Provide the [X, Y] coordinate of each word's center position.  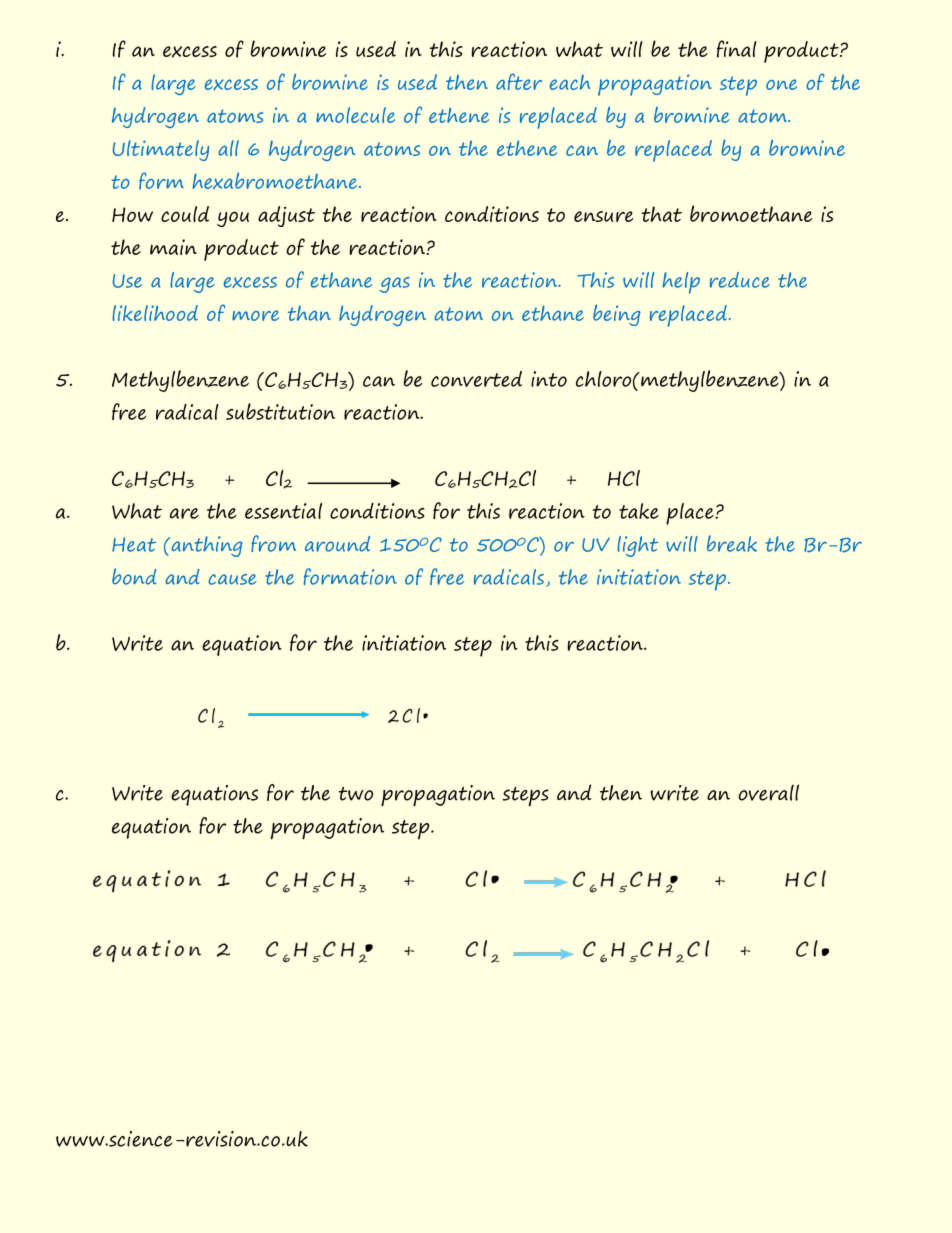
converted [476, 379]
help [681, 283]
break [732, 543]
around [337, 544]
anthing [206, 546]
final [737, 49]
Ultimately [160, 150]
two [355, 794]
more [255, 315]
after [519, 81]
